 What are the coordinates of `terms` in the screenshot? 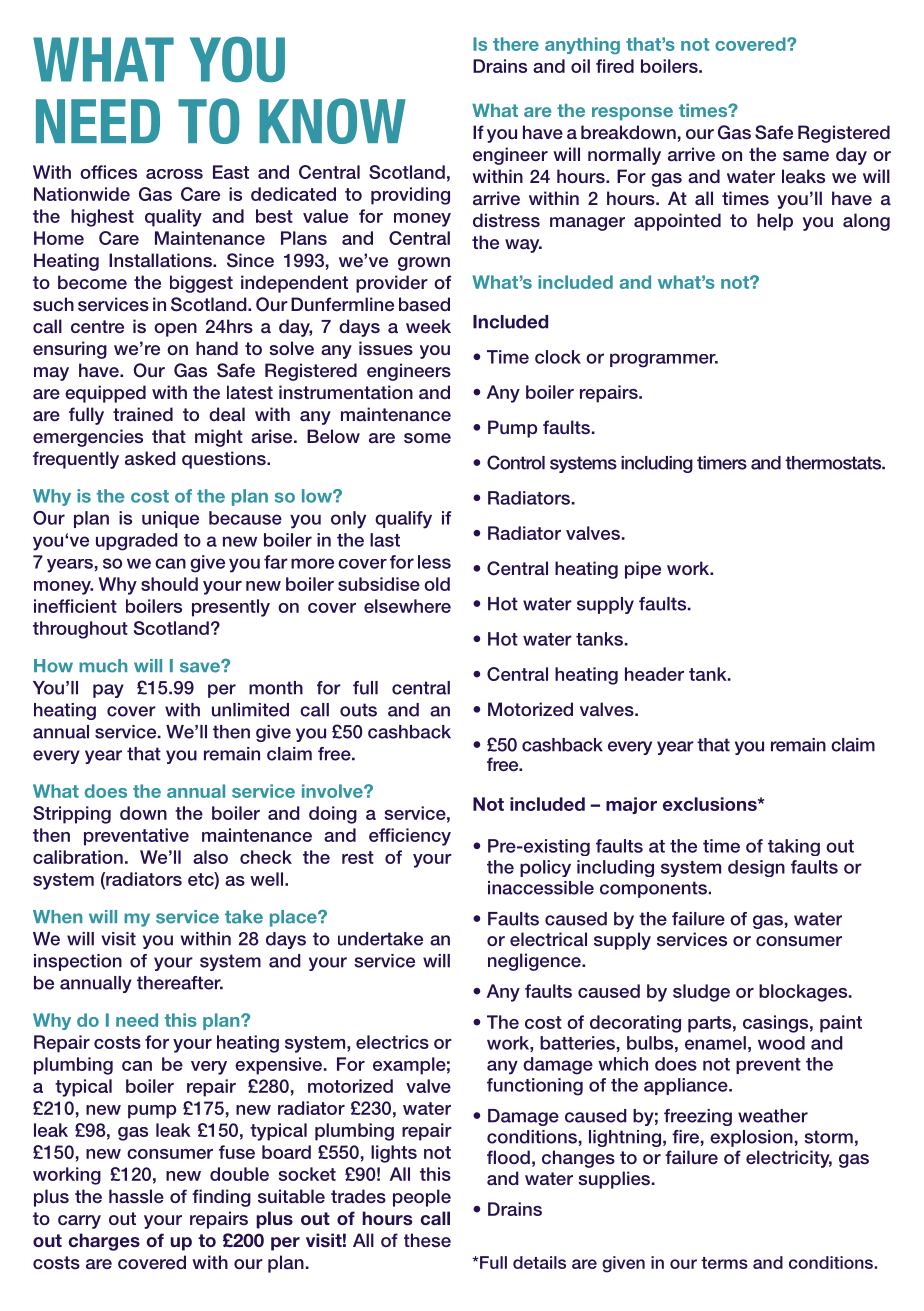 It's located at (724, 1263).
